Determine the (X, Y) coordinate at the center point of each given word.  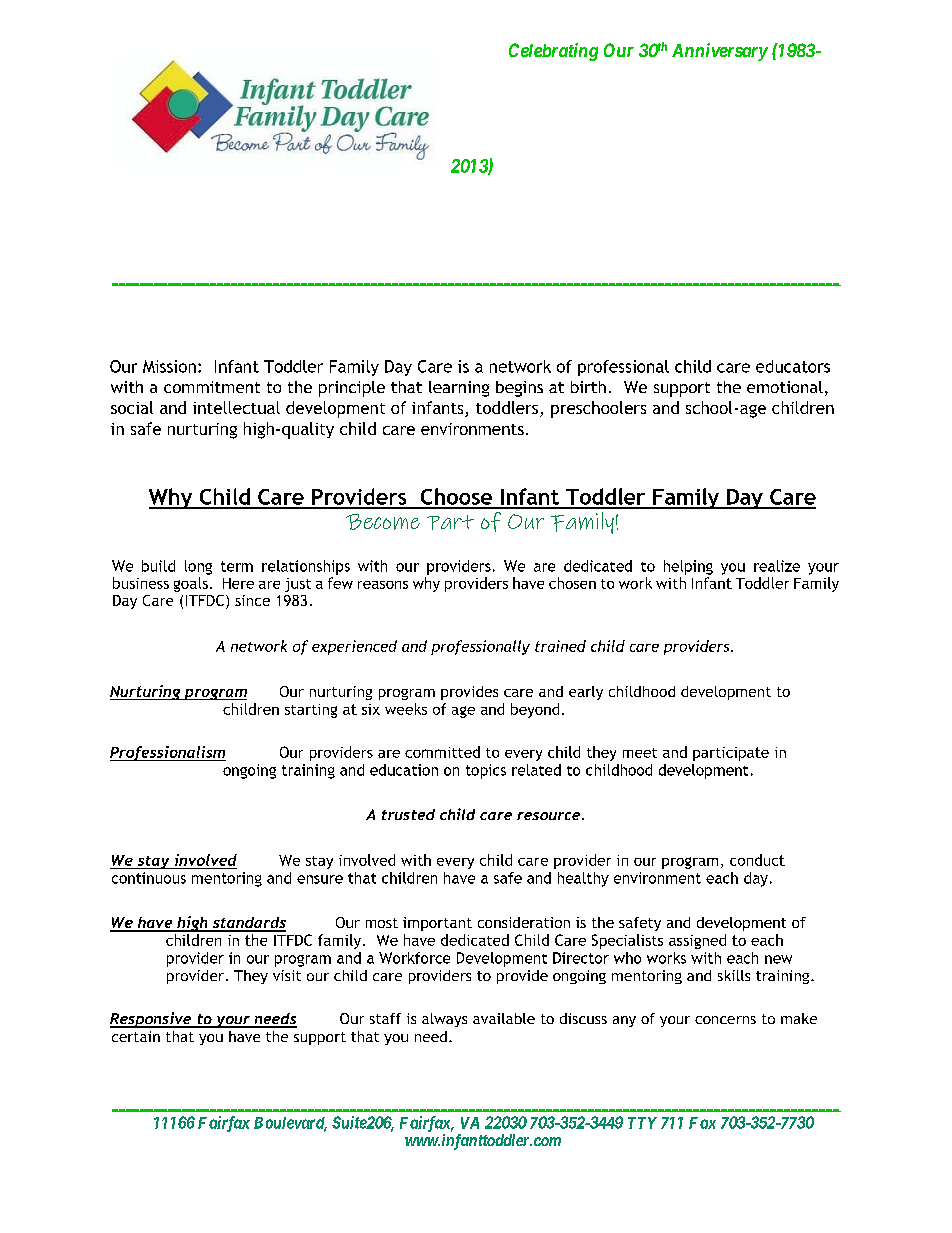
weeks (406, 709)
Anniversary (720, 52)
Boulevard (290, 1124)
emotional (785, 387)
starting (311, 711)
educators (793, 366)
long (198, 567)
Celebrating (553, 52)
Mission (169, 366)
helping (688, 567)
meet (640, 753)
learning (459, 389)
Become (383, 522)
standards (248, 924)
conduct (757, 860)
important (437, 924)
